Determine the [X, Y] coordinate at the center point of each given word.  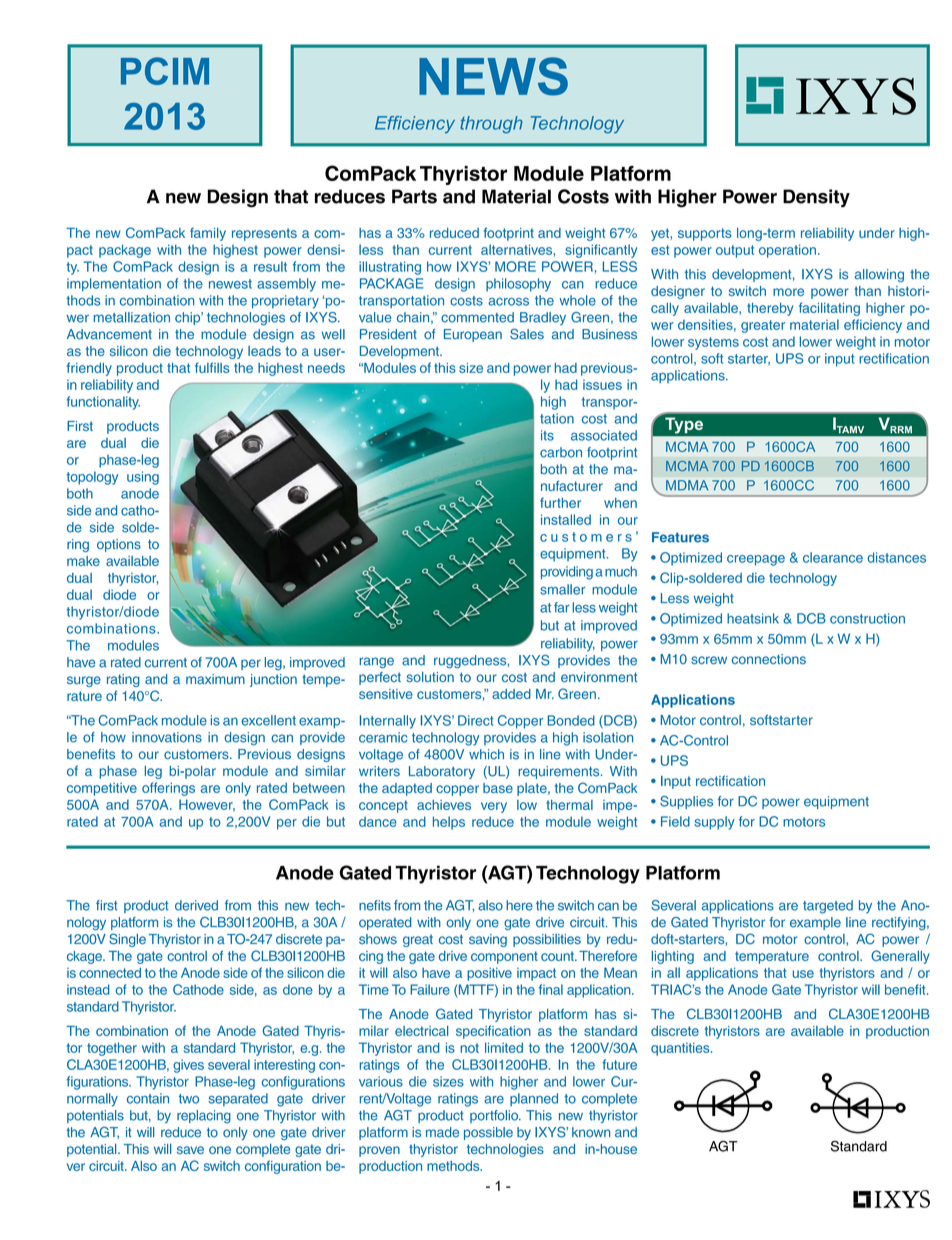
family [208, 234]
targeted [828, 907]
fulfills [212, 367]
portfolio [495, 1116]
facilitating [829, 309]
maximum [215, 679]
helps [449, 823]
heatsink [753, 618]
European [473, 335]
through [491, 125]
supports [705, 234]
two [189, 1099]
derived [196, 905]
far [562, 607]
